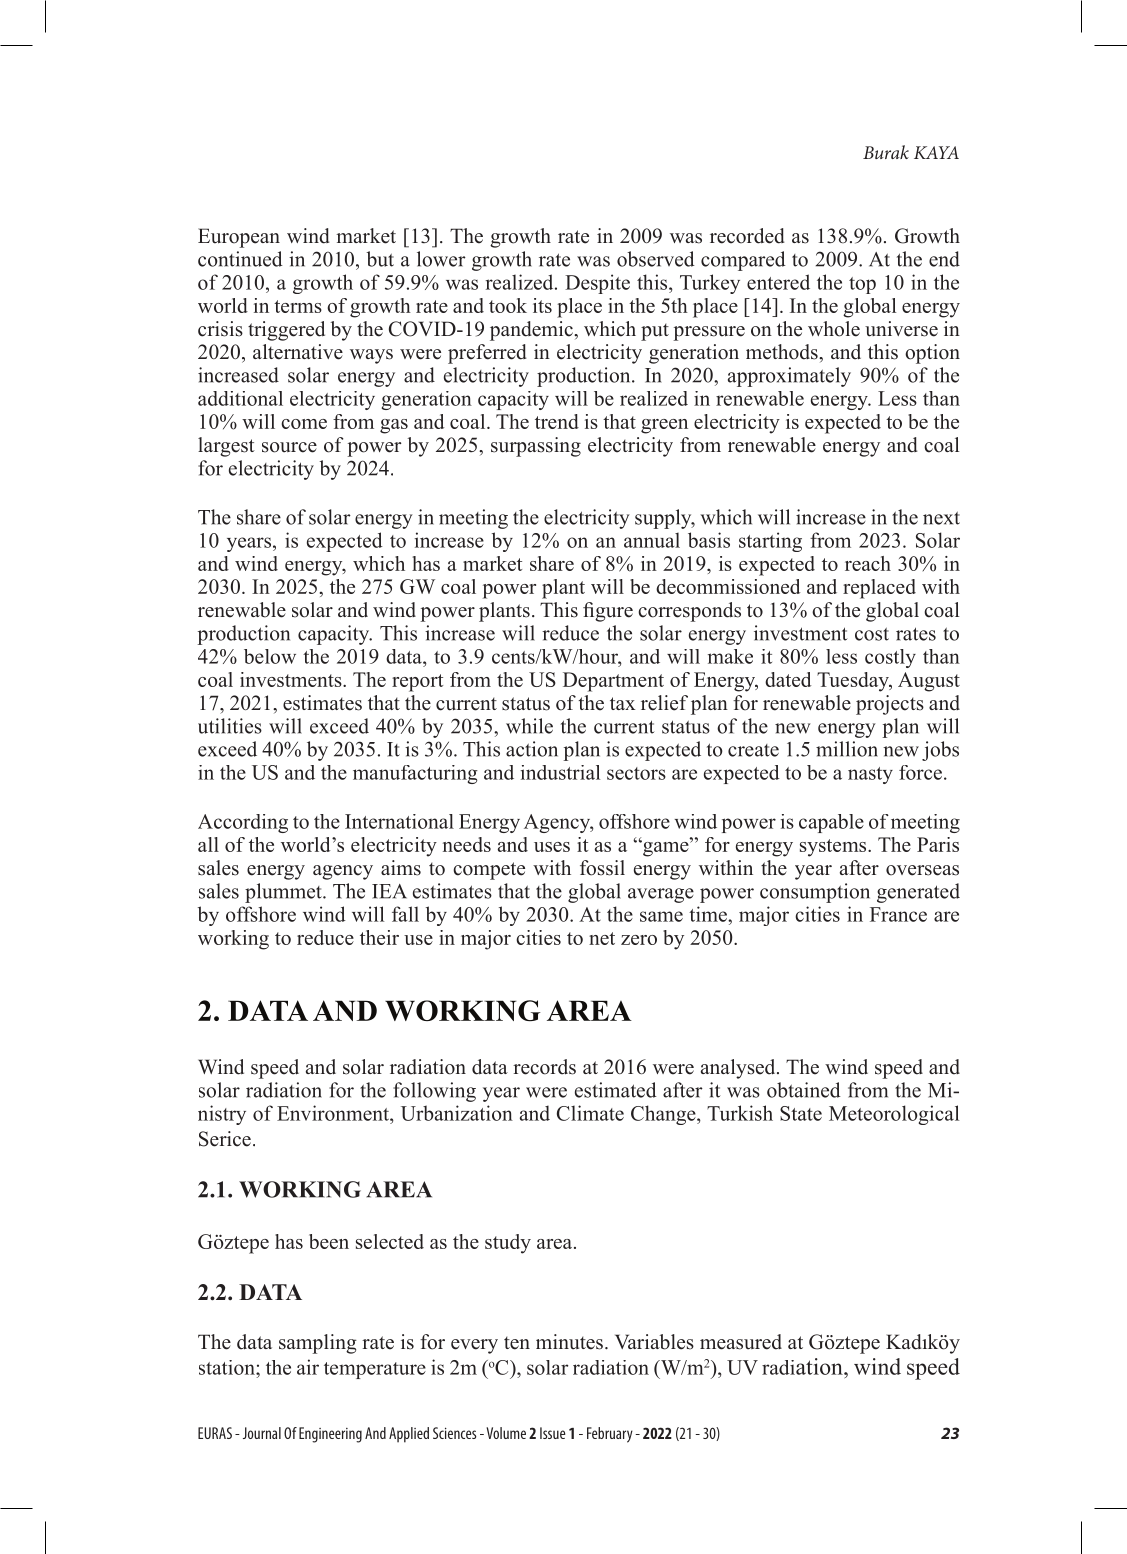  I want to click on Despite, so click(597, 284).
